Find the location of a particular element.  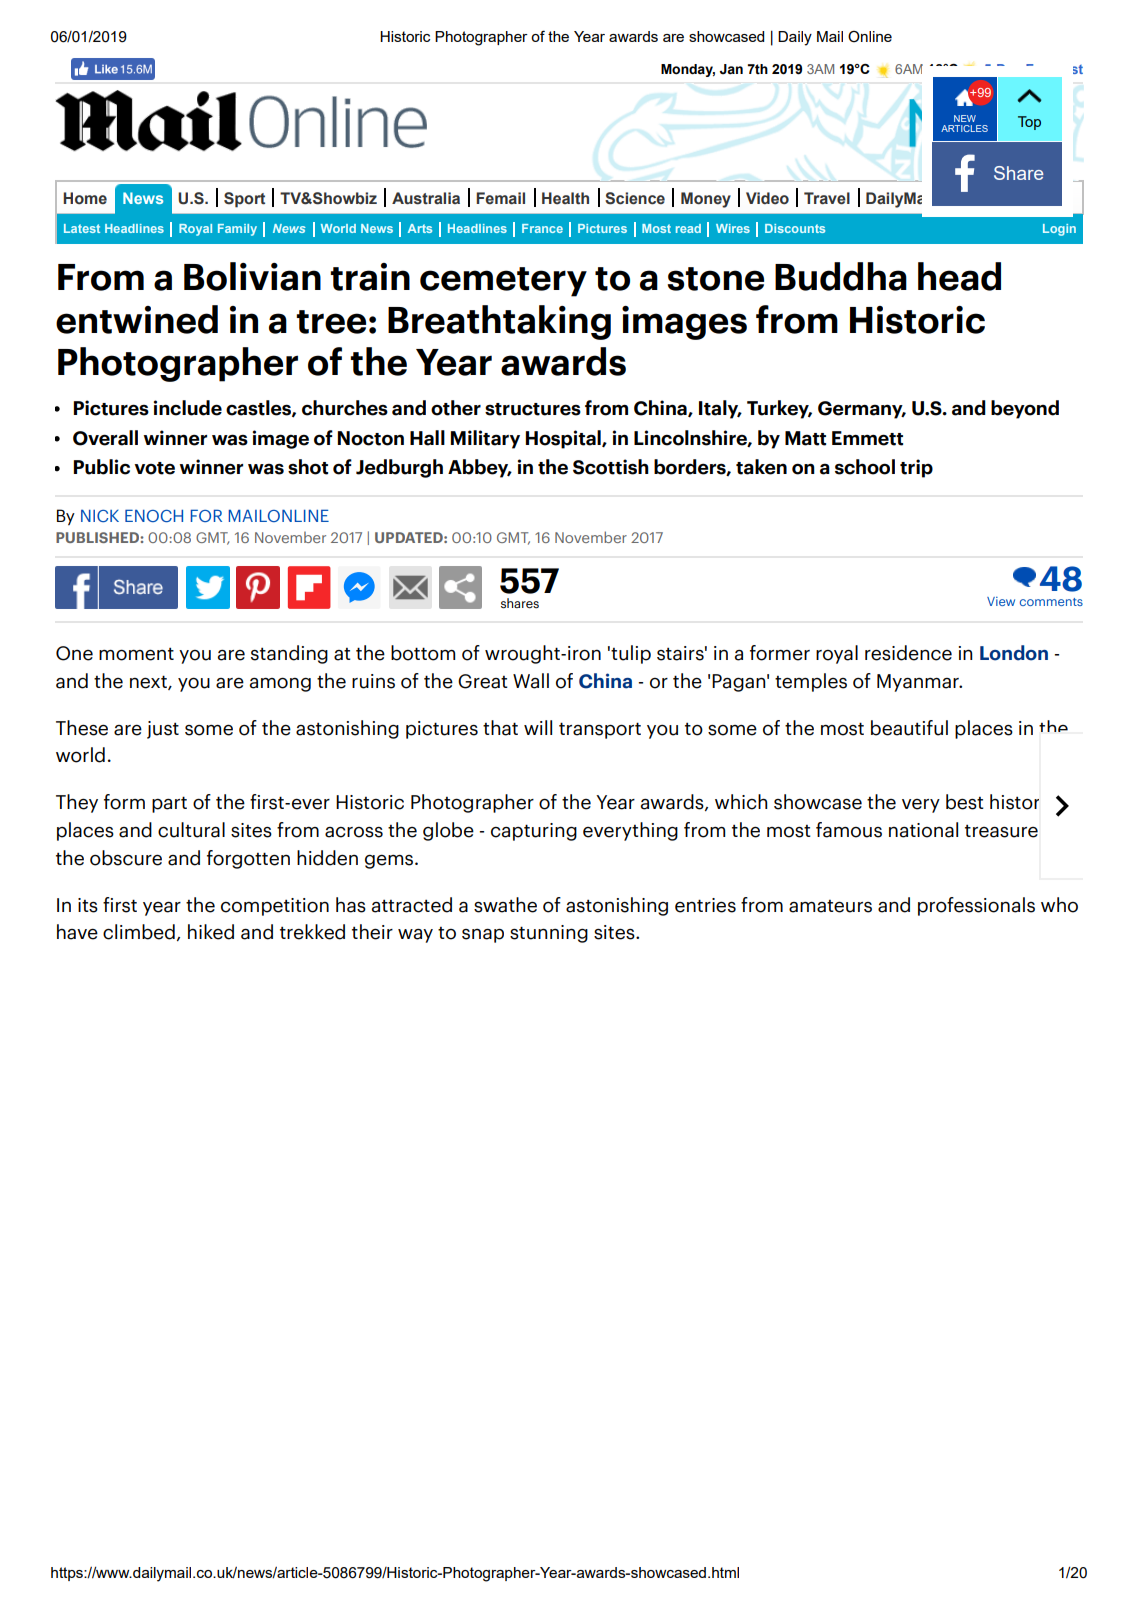

Top is located at coordinates (1029, 123).
